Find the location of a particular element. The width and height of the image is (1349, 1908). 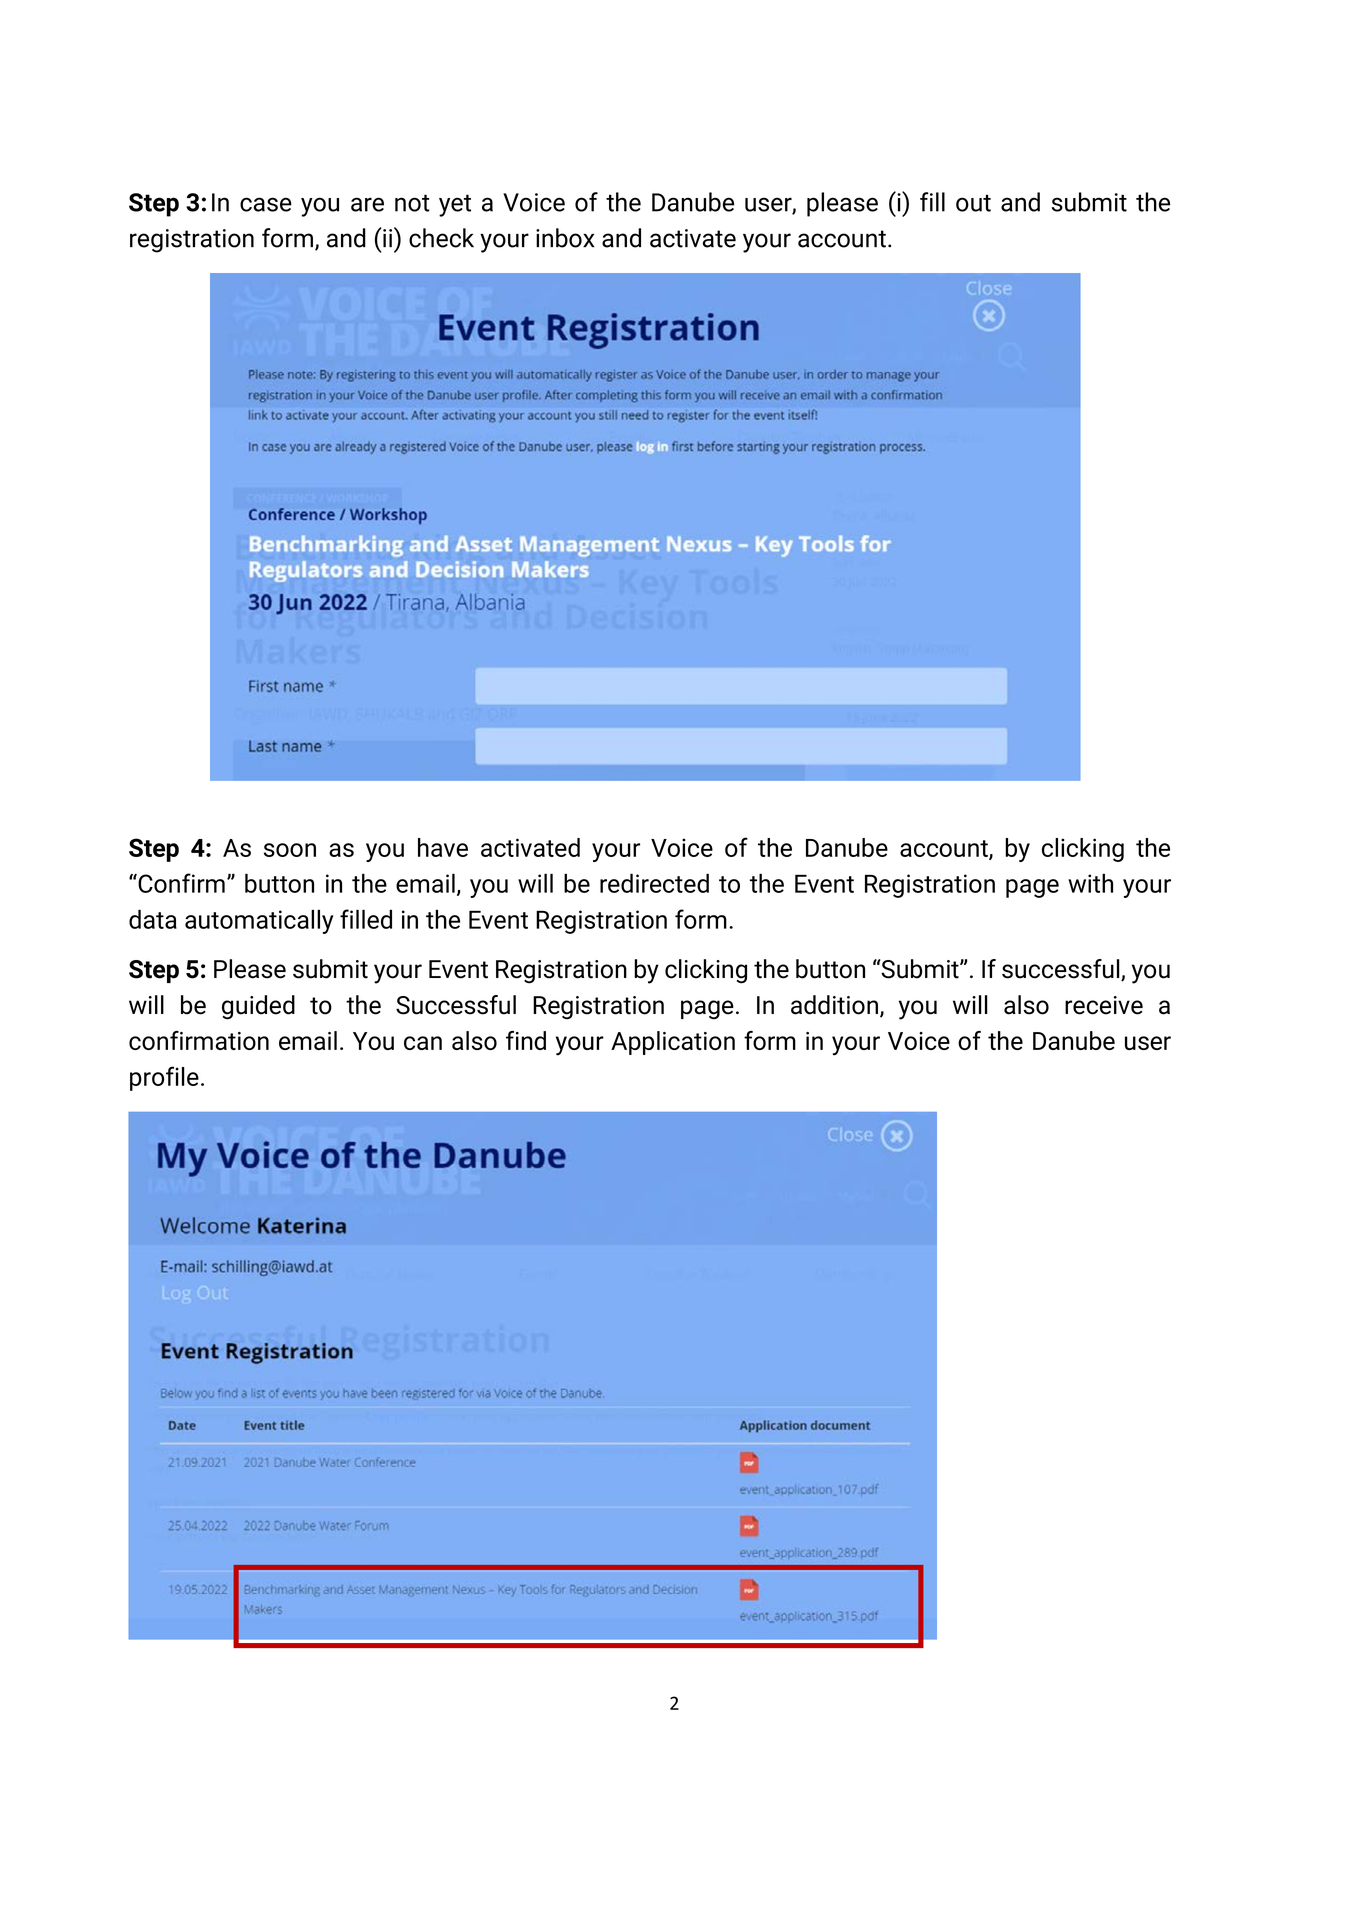

have is located at coordinates (443, 847).
